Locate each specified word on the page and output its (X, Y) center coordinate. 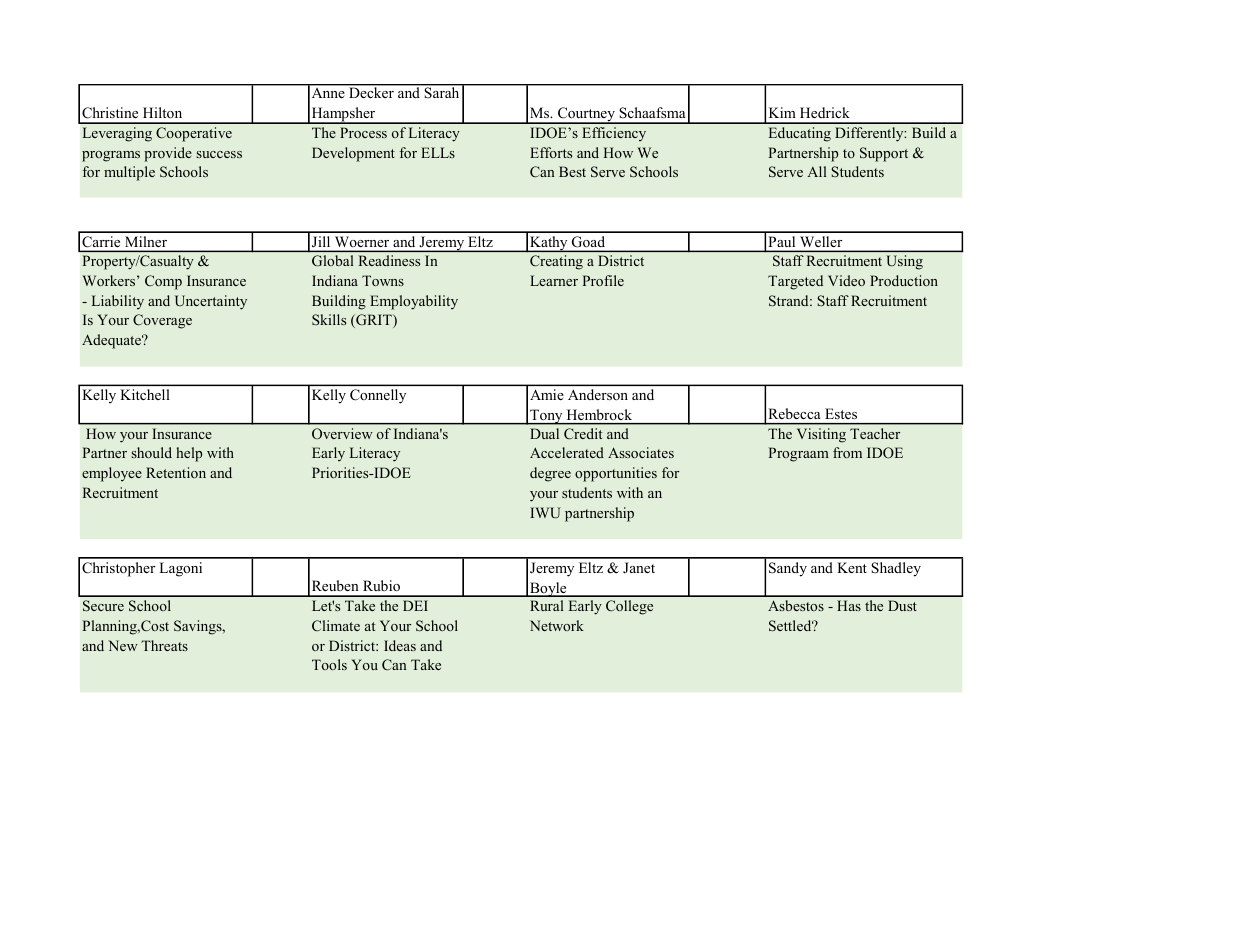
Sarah (442, 92)
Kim (782, 112)
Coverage (162, 321)
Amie (547, 394)
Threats (164, 645)
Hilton (162, 112)
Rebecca (794, 413)
